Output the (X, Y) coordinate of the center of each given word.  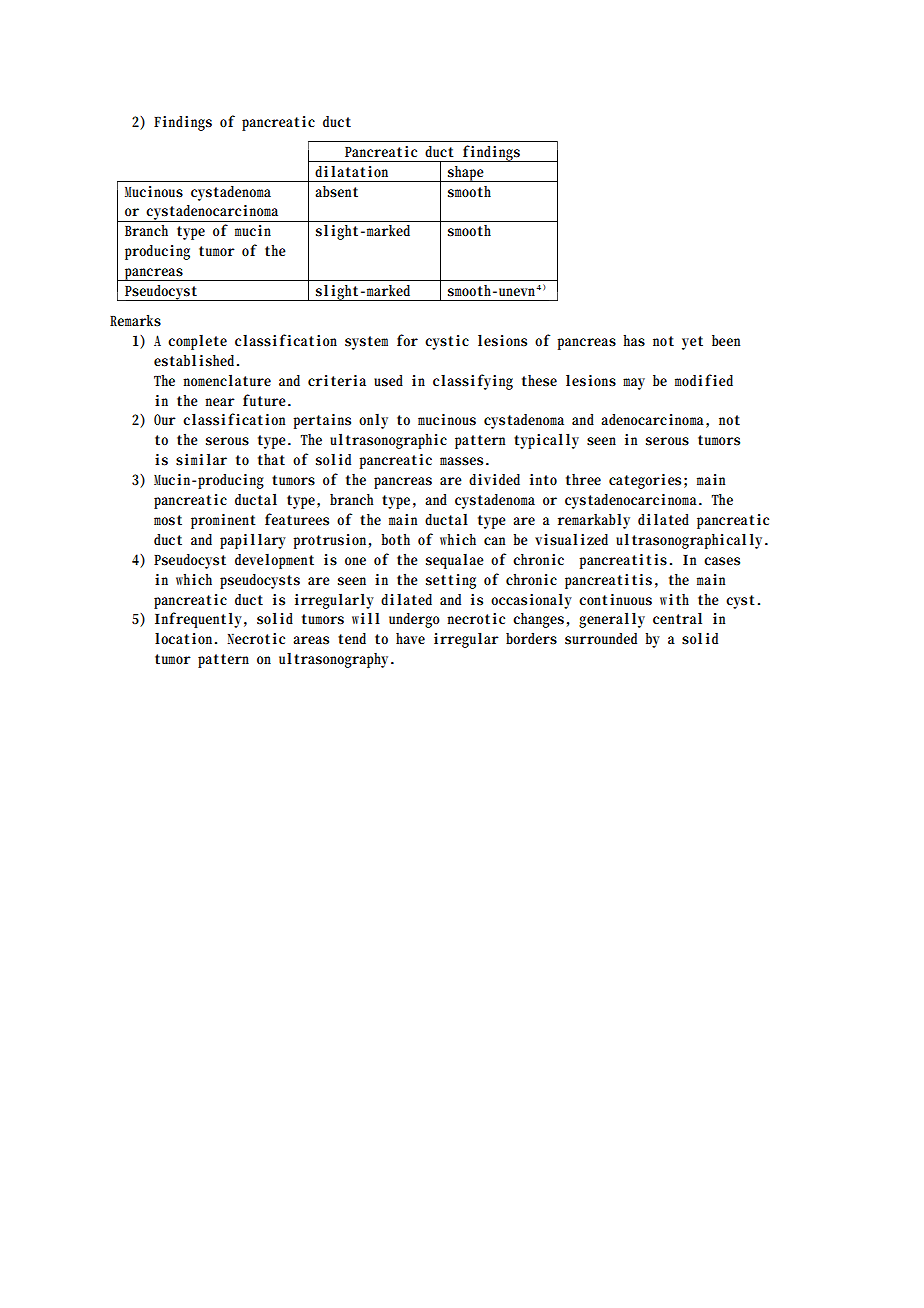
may (634, 384)
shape (466, 174)
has (634, 341)
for (407, 340)
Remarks (135, 320)
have (410, 638)
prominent (223, 521)
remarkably (594, 521)
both (396, 539)
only (373, 421)
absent (336, 192)
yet (692, 343)
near (220, 402)
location (186, 639)
